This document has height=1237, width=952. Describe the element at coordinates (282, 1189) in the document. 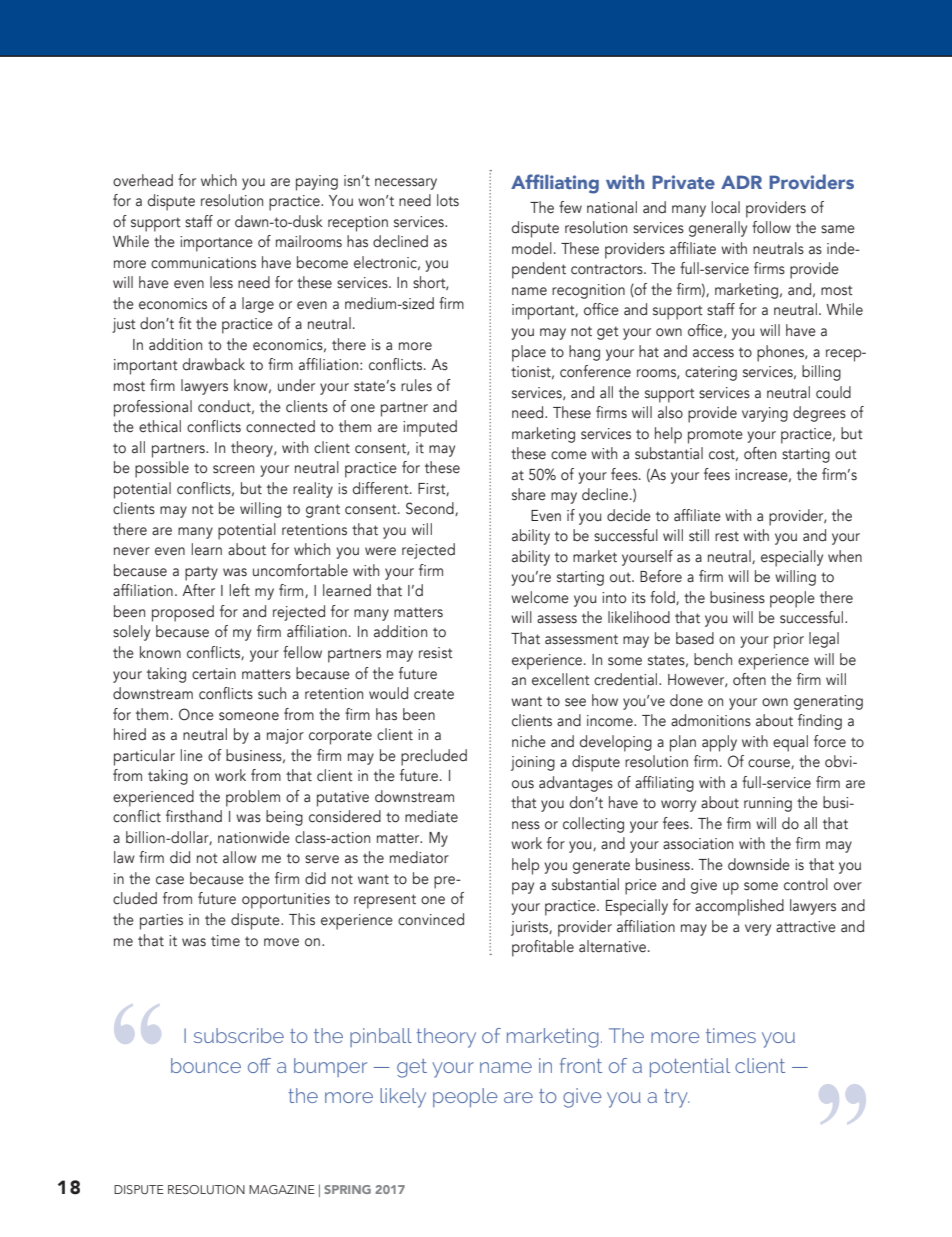

I see `MAGAZINE` at that location.
